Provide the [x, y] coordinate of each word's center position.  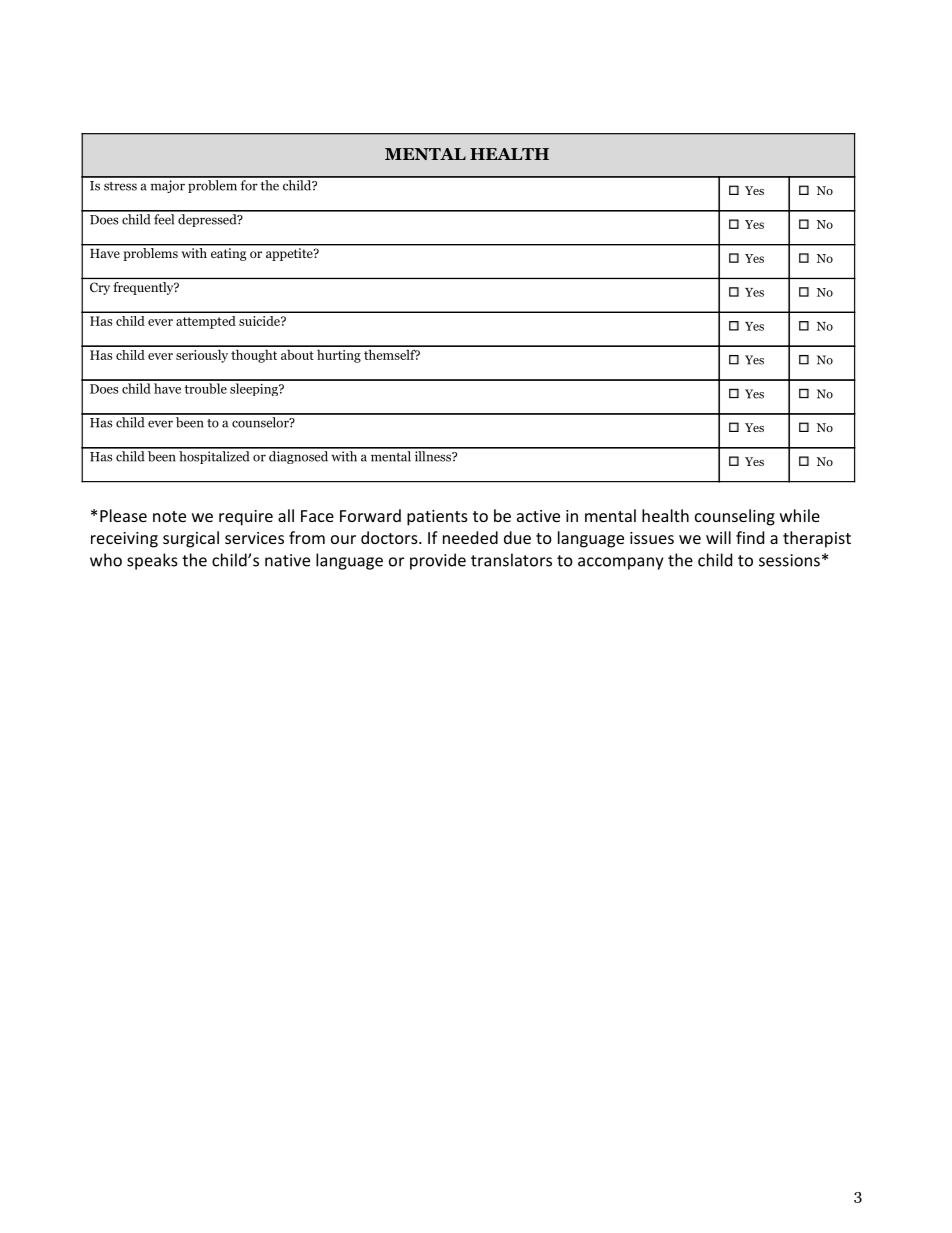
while [800, 515]
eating [228, 254]
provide [438, 561]
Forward [370, 515]
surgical [191, 539]
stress [120, 186]
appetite [290, 254]
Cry [100, 288]
